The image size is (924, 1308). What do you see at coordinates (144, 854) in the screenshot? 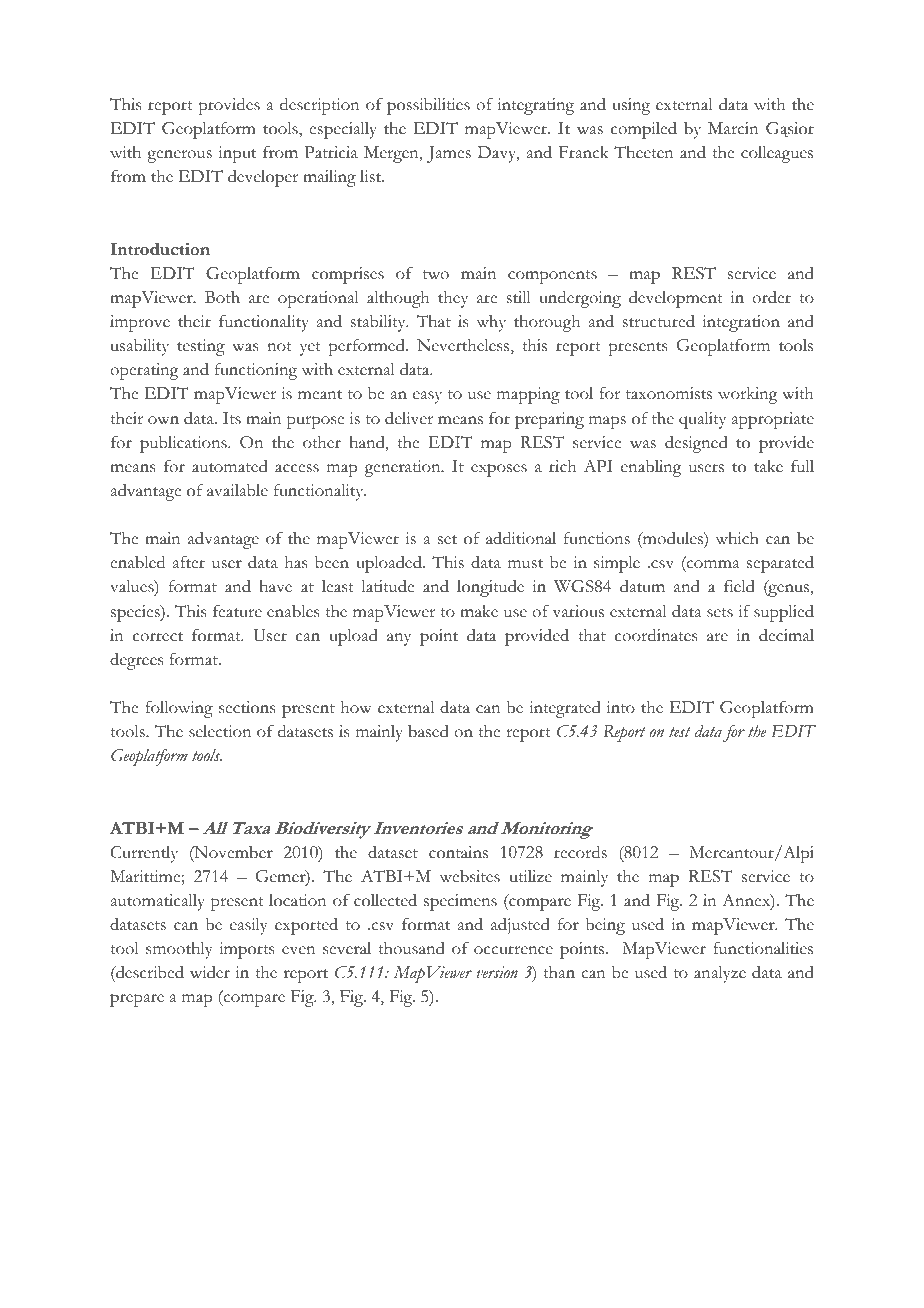
I see `Currently` at bounding box center [144, 854].
